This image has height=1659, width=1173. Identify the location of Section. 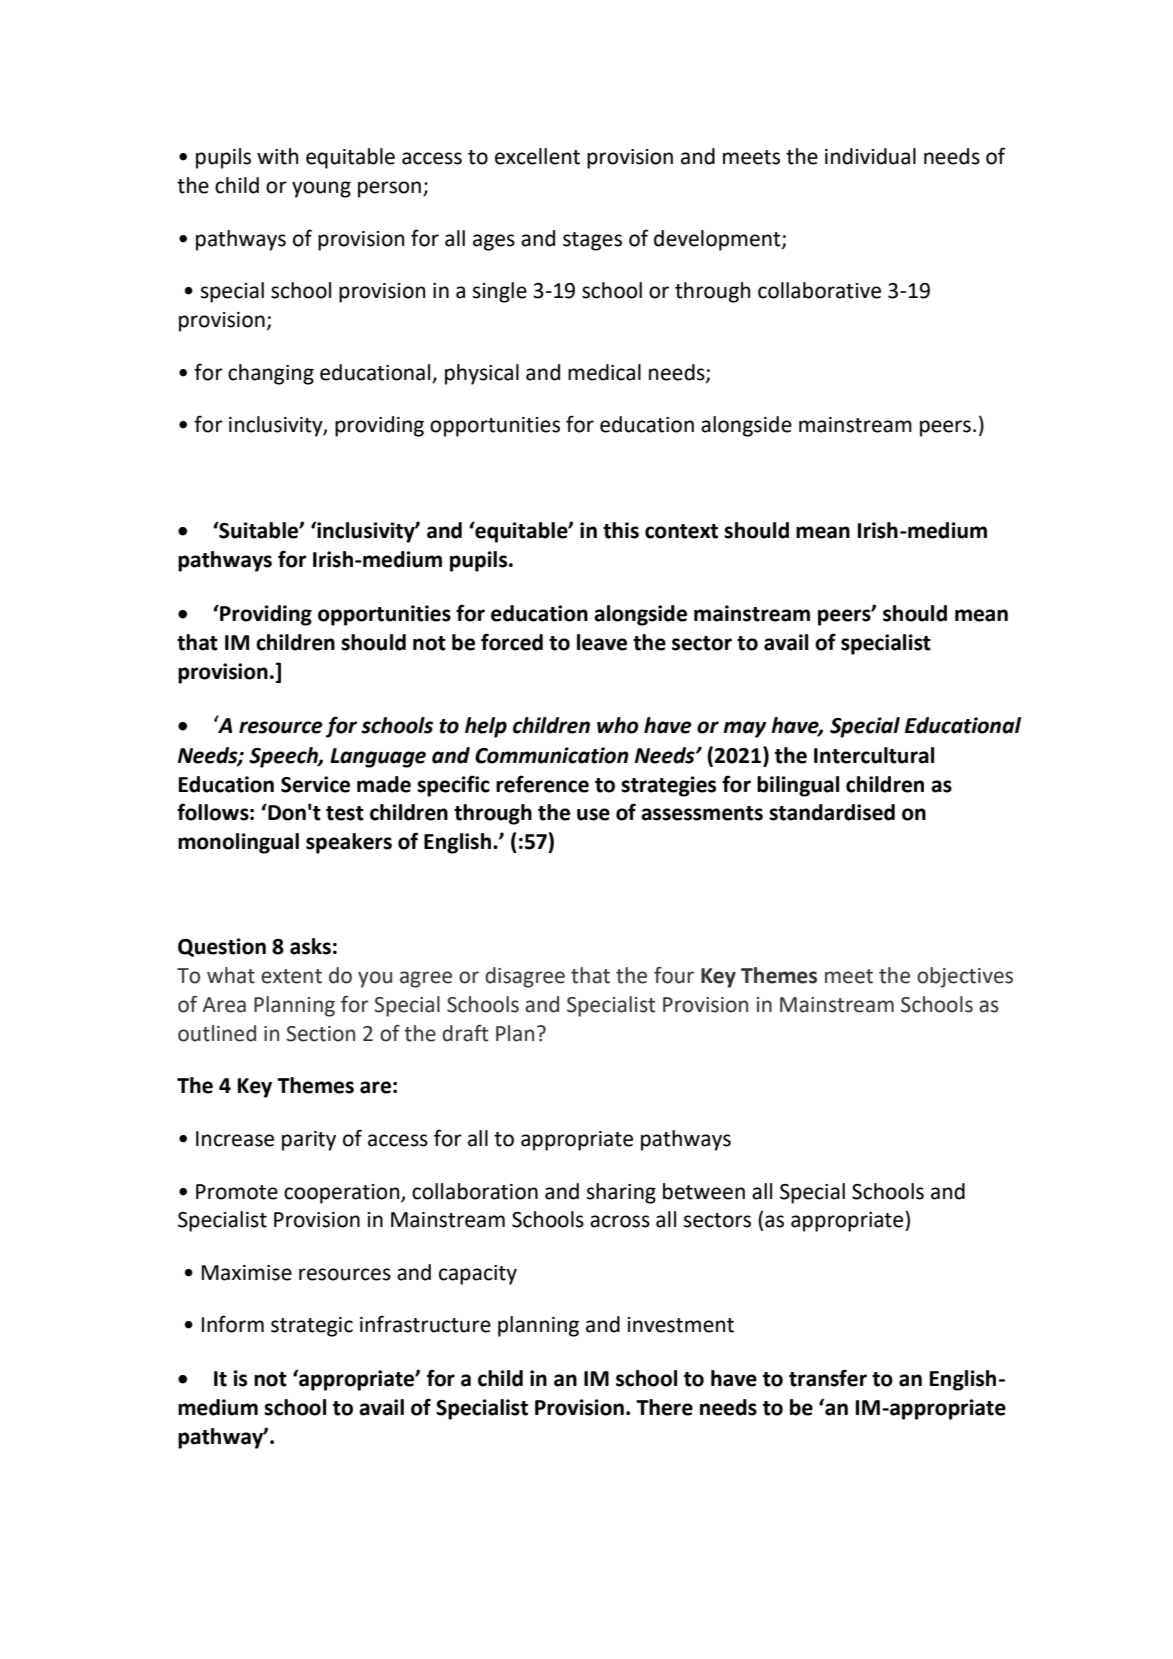
(320, 1034).
